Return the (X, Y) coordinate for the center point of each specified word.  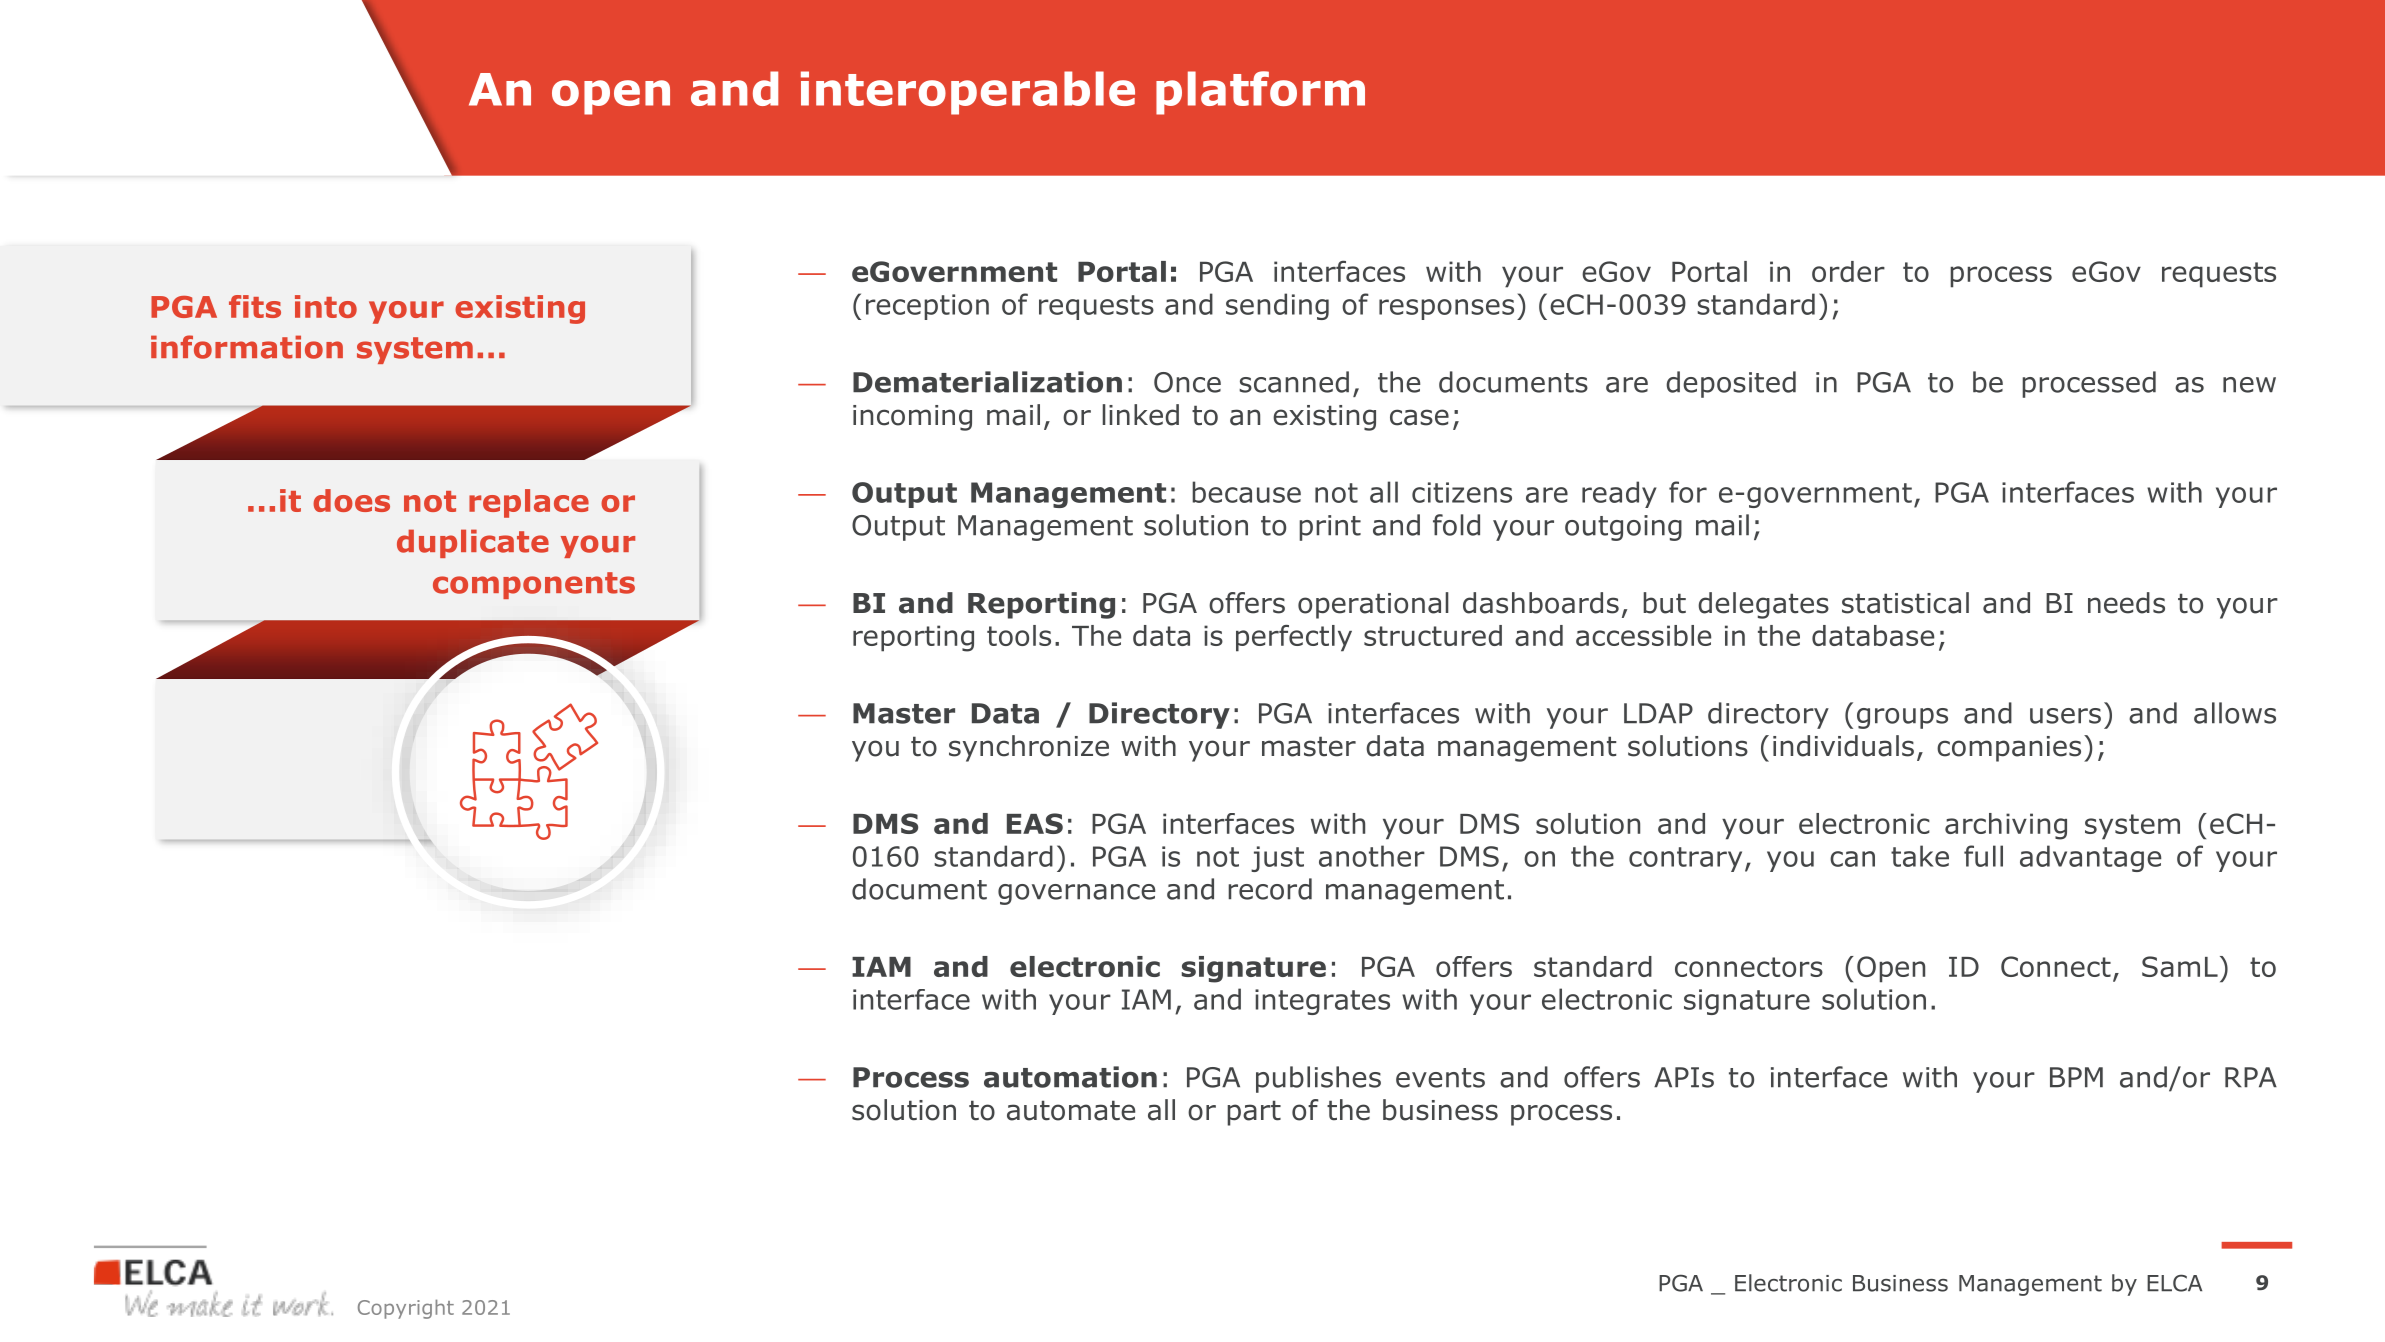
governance (1076, 894)
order (1848, 271)
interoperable (968, 93)
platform (1260, 93)
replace (529, 503)
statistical (1905, 603)
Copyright (406, 1309)
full (1983, 856)
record (1270, 889)
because (1246, 492)
